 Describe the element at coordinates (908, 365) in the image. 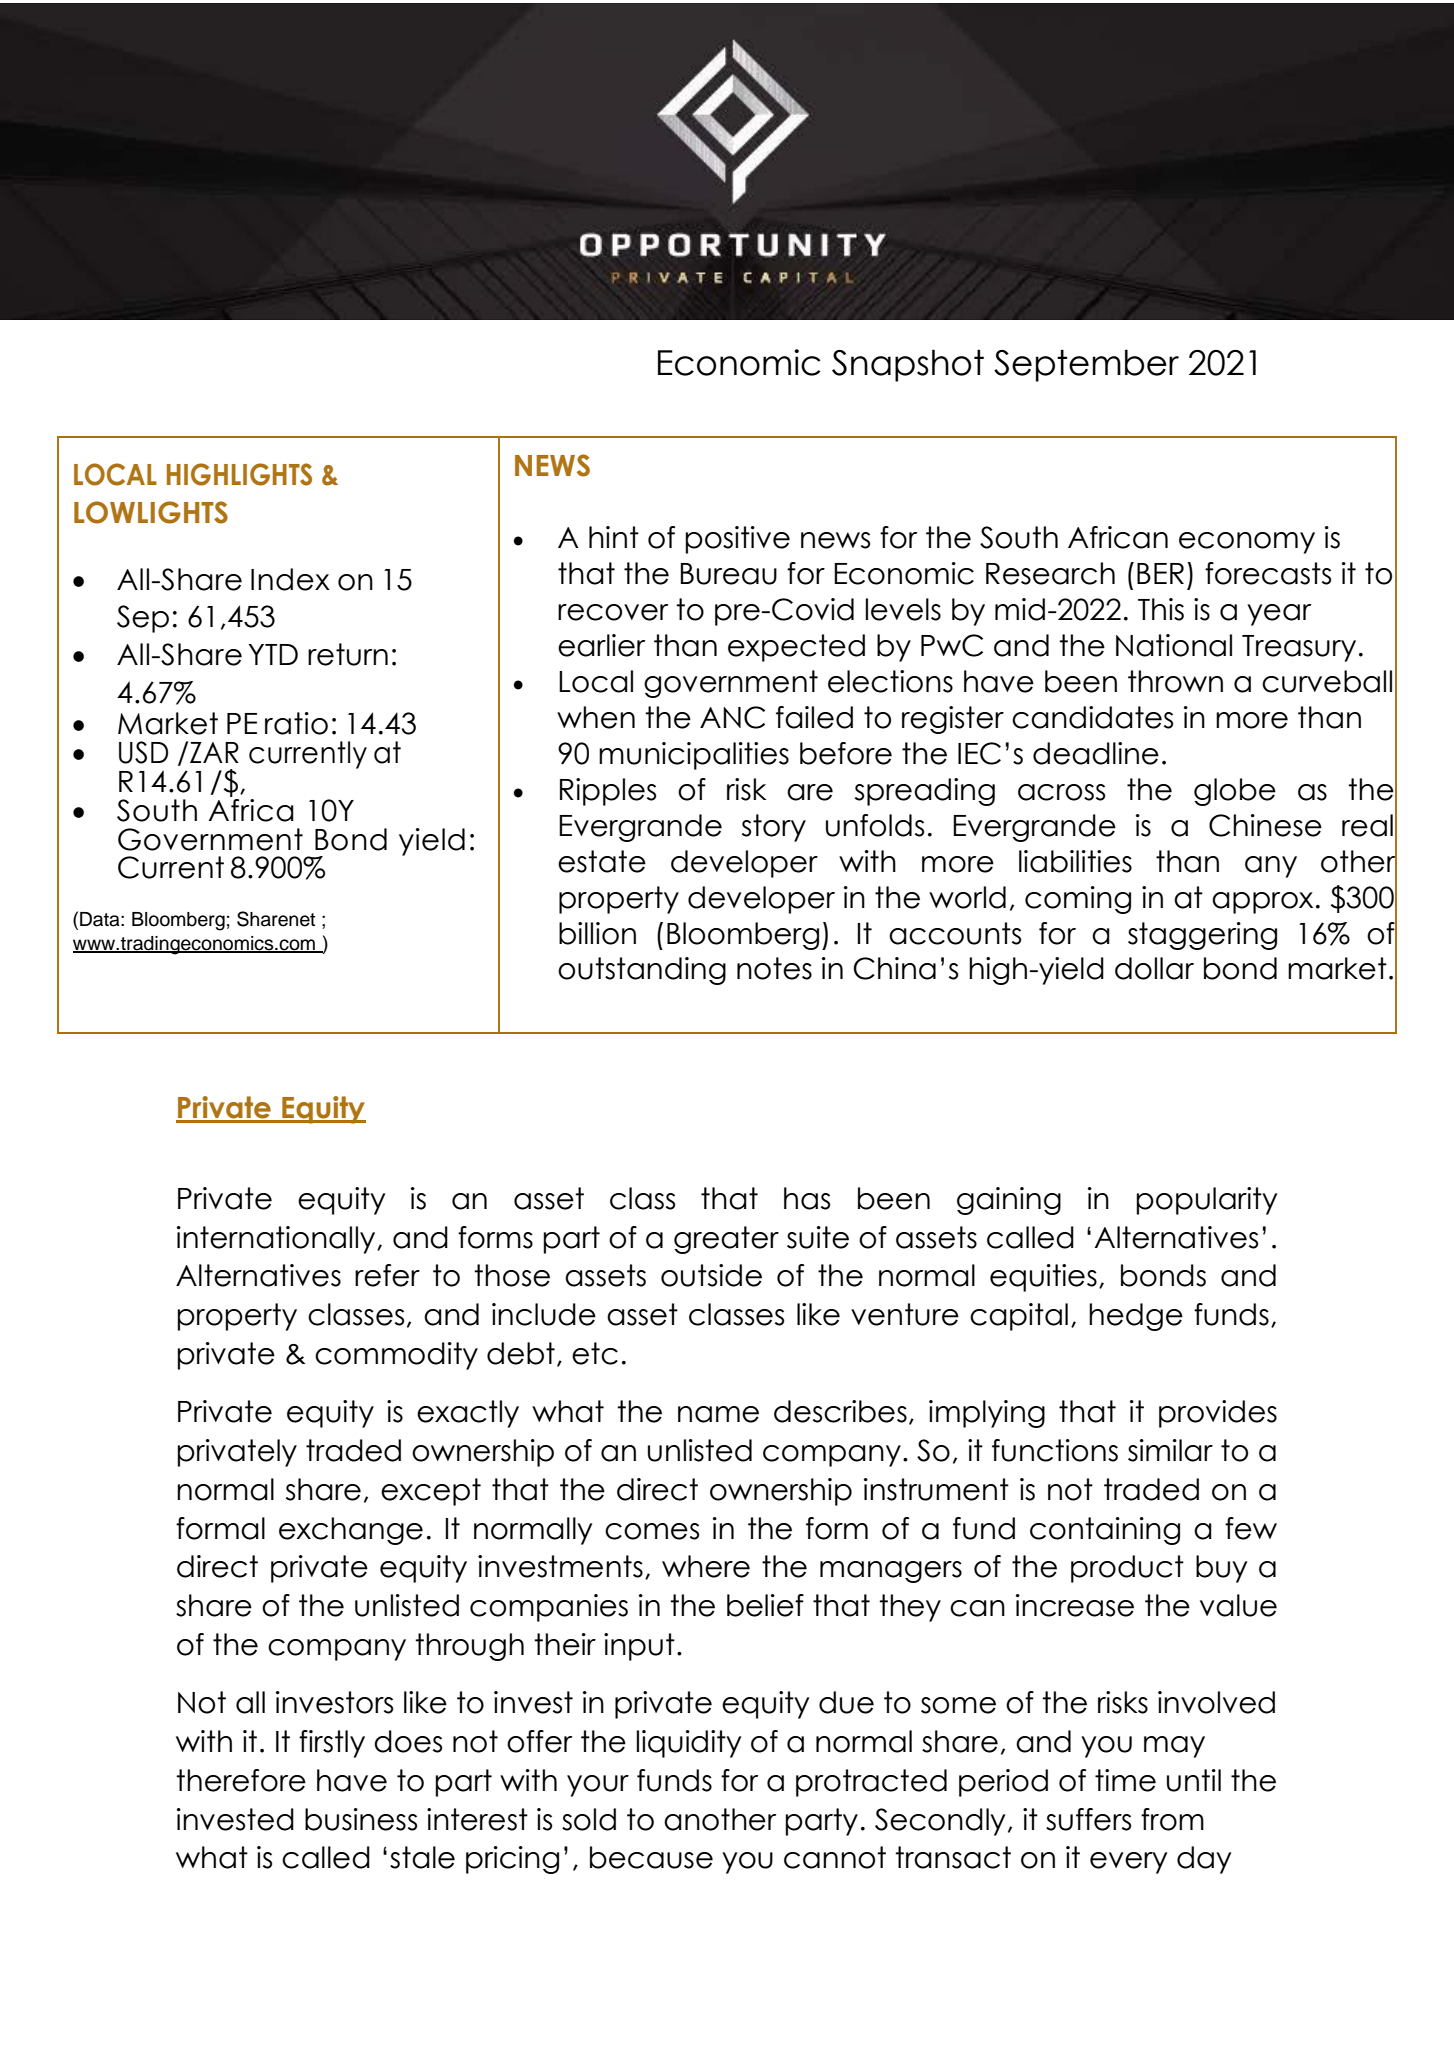

I see `Snapshot` at that location.
